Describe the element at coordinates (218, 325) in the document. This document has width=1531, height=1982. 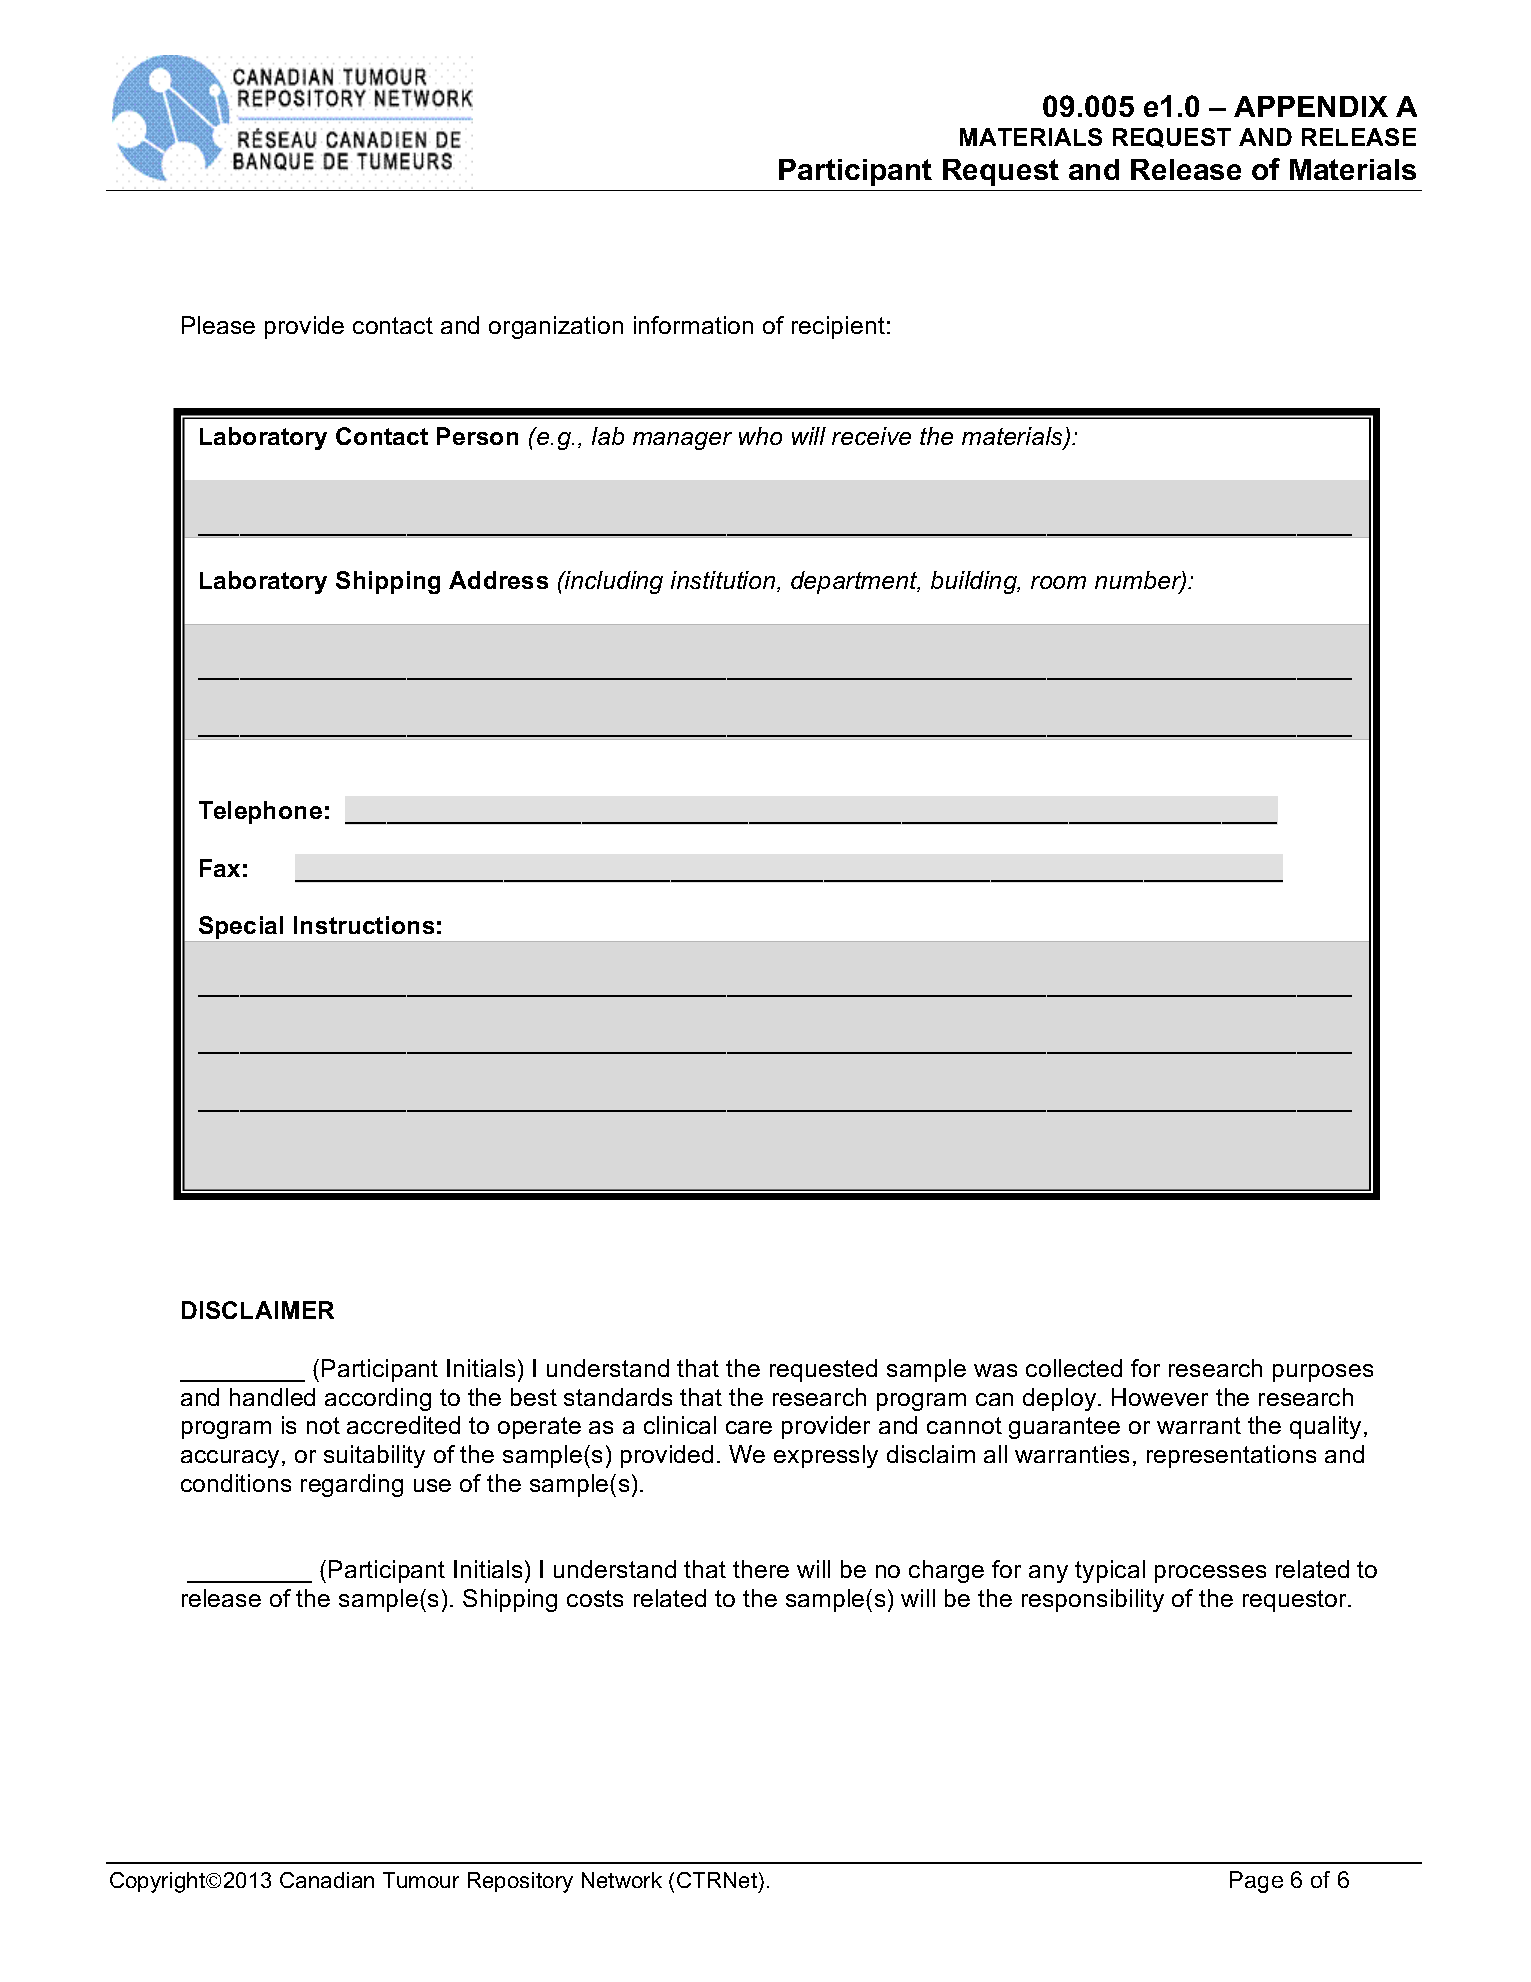
I see `Please` at that location.
